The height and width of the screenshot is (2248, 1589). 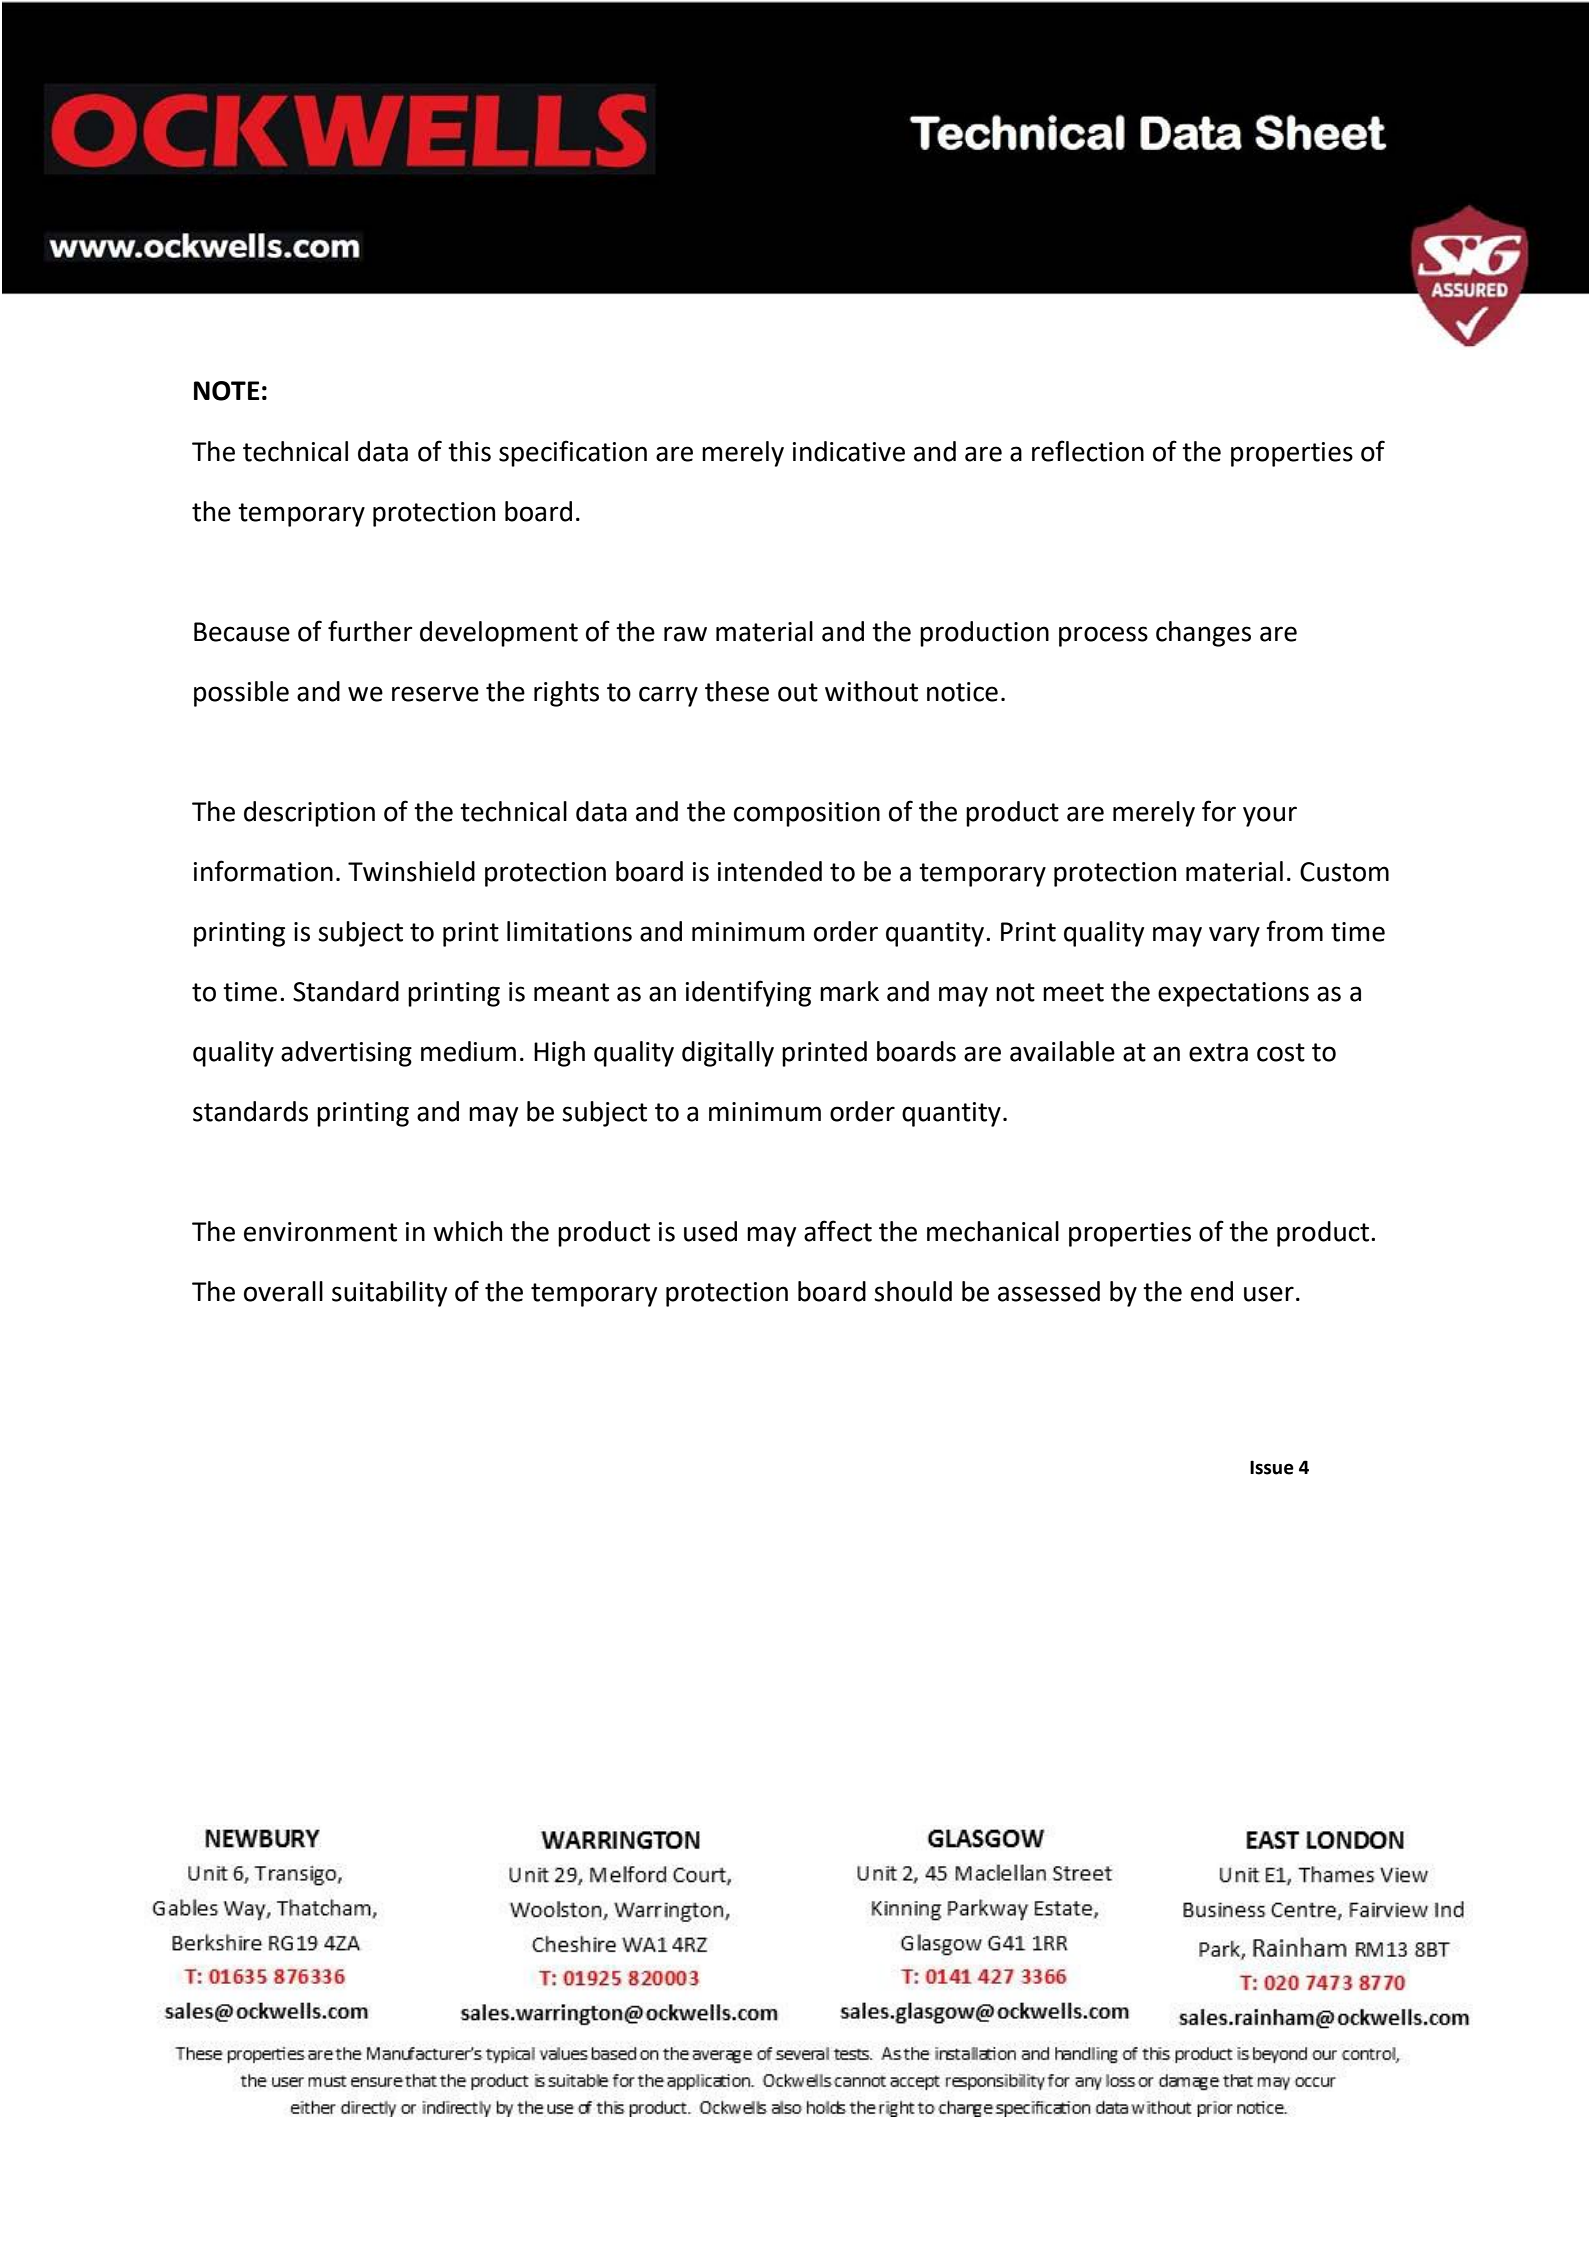 What do you see at coordinates (320, 1232) in the screenshot?
I see `environment` at bounding box center [320, 1232].
